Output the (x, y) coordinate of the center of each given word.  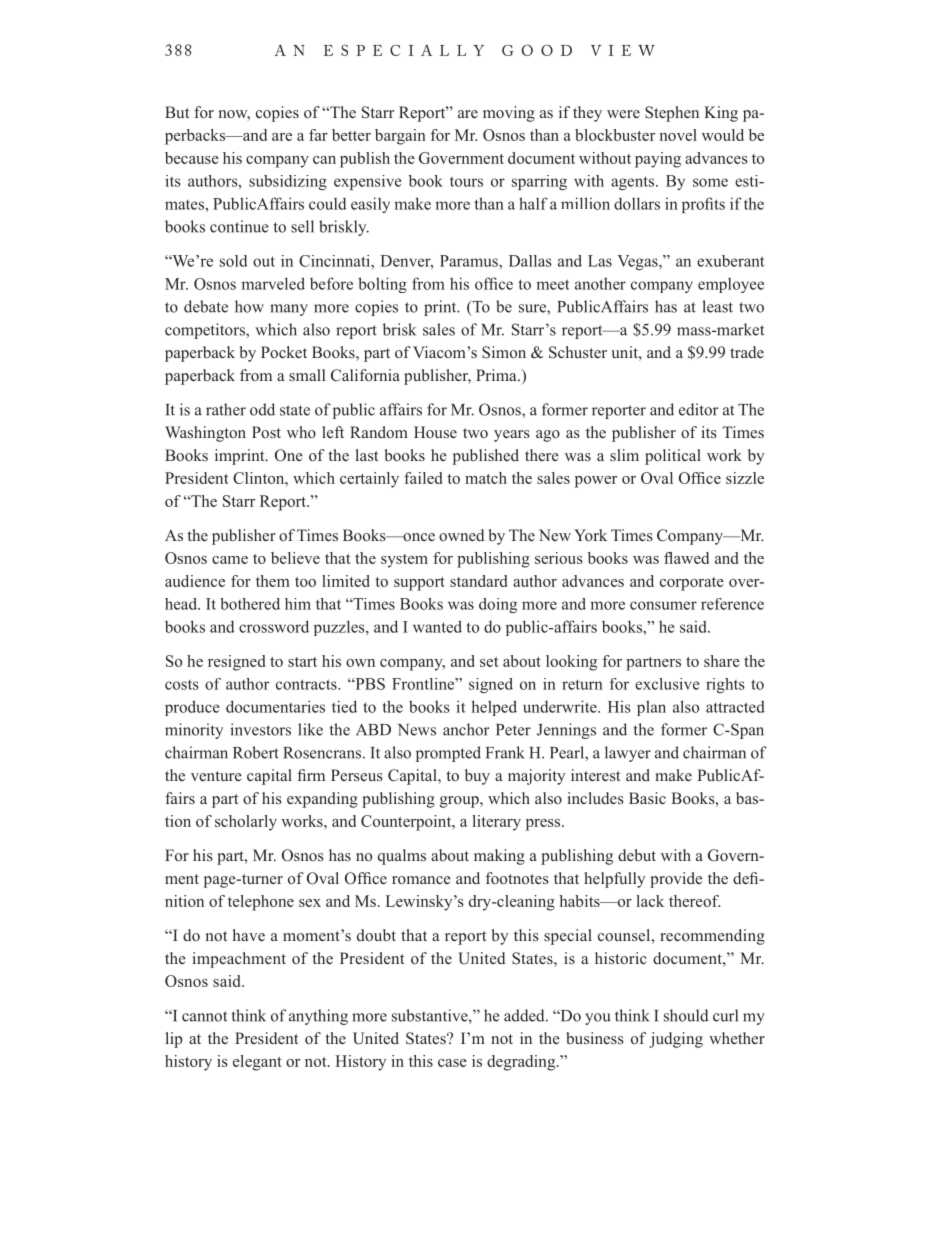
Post (266, 432)
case (452, 1063)
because (192, 158)
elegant (257, 1063)
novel (678, 135)
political (673, 457)
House (435, 432)
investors (260, 729)
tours (466, 182)
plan (651, 708)
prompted (448, 754)
